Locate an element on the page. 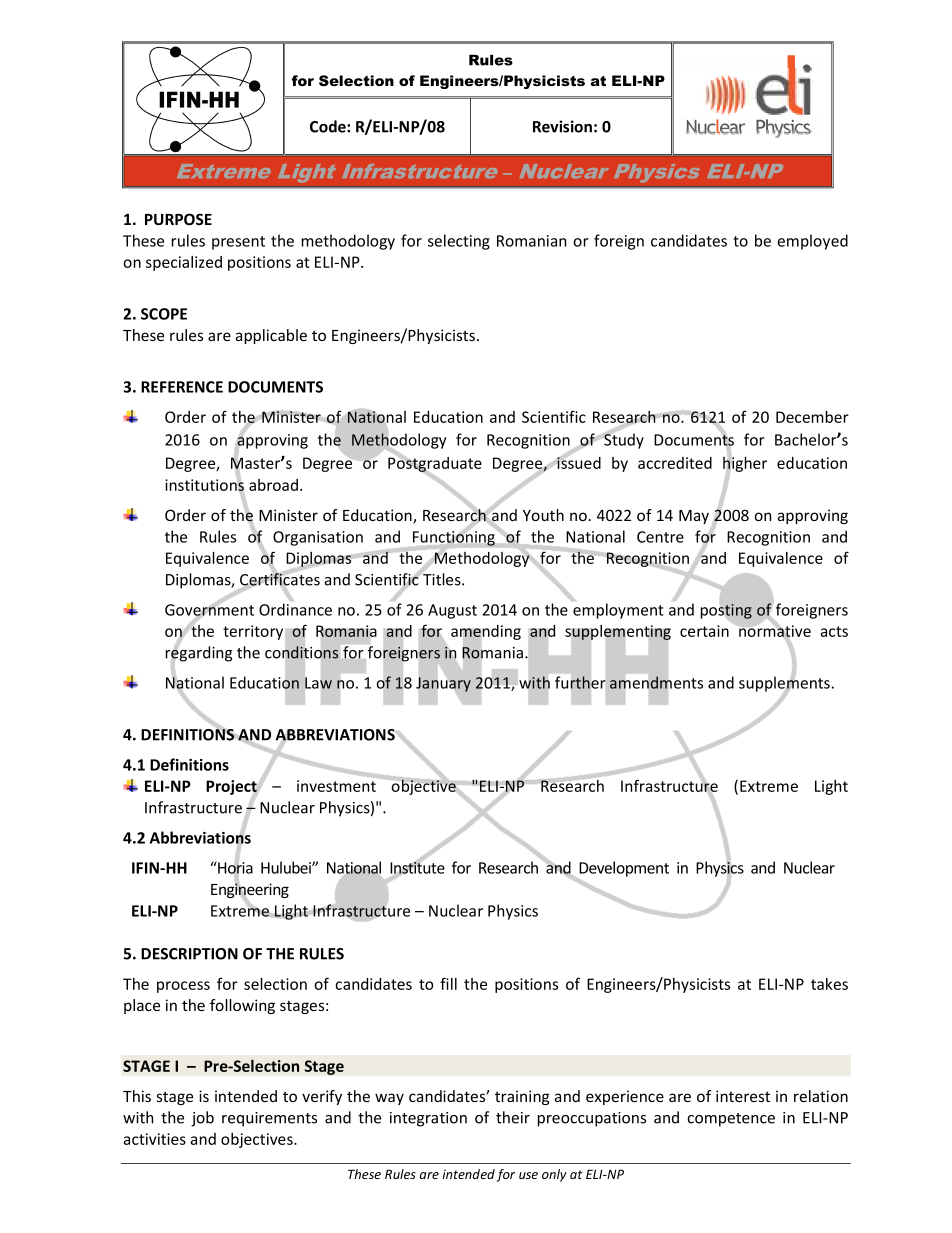 The width and height of the page is (952, 1233). their is located at coordinates (513, 1117).
